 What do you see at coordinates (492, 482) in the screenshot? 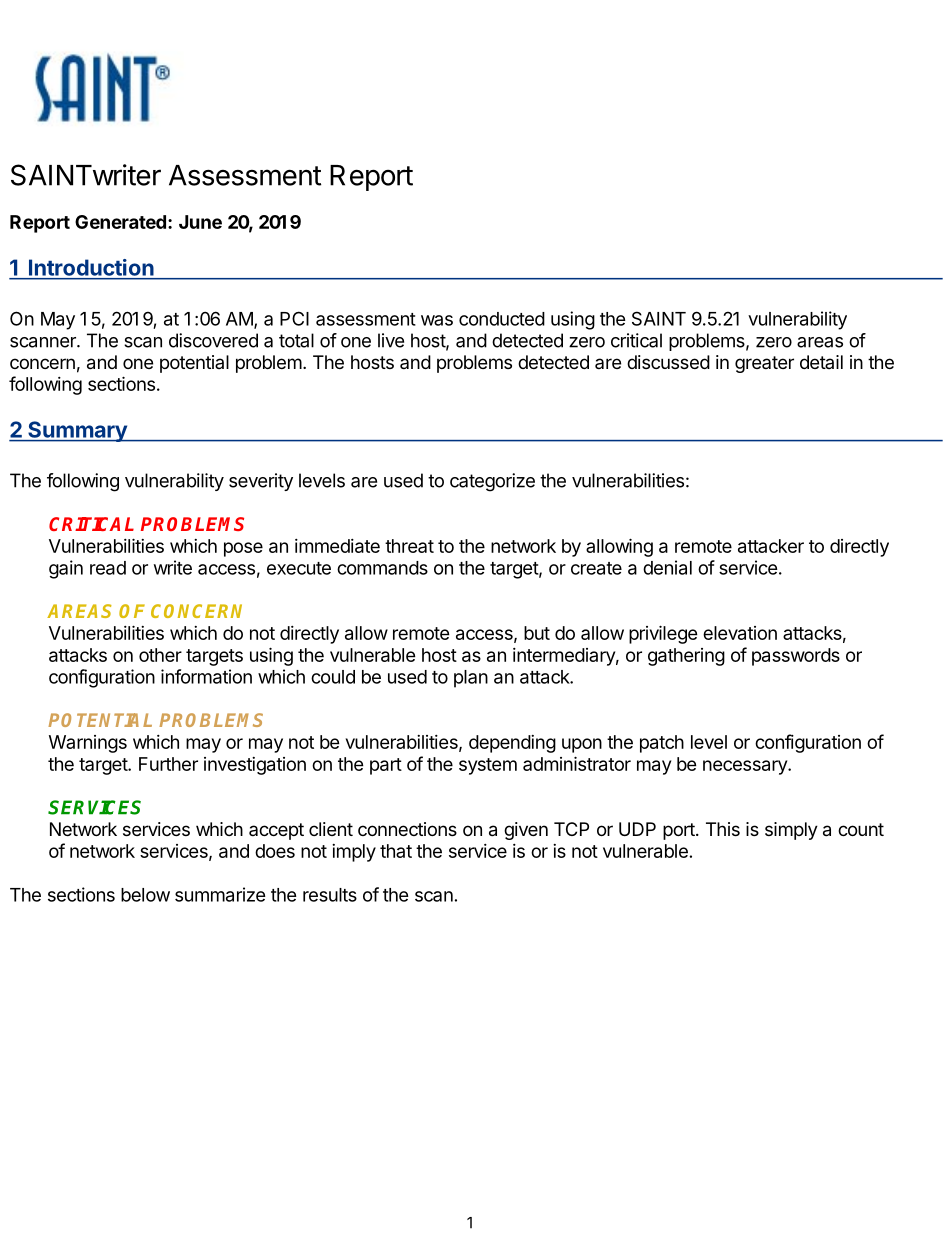
I see `categorize` at bounding box center [492, 482].
